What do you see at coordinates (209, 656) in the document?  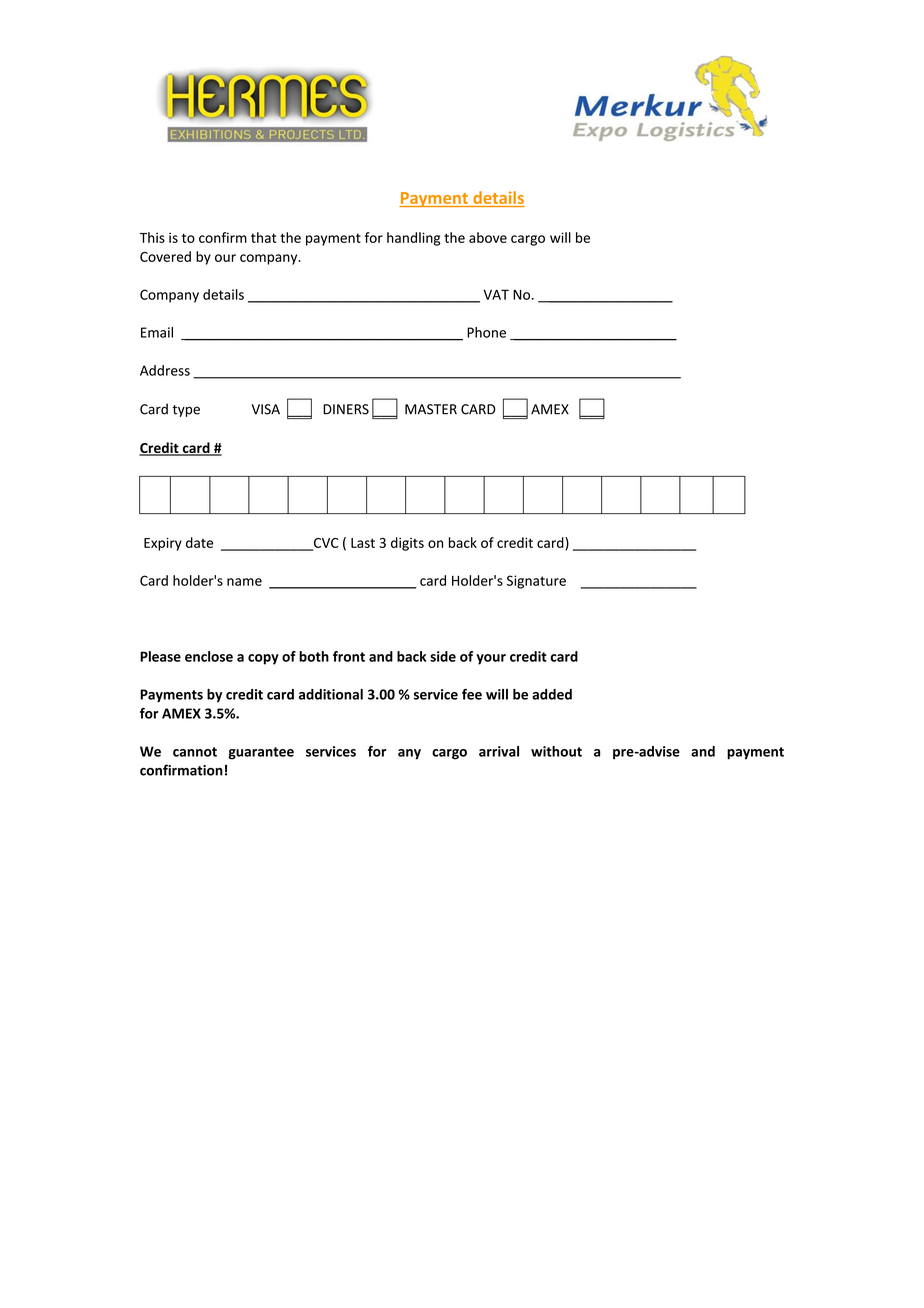 I see `enclose` at bounding box center [209, 656].
